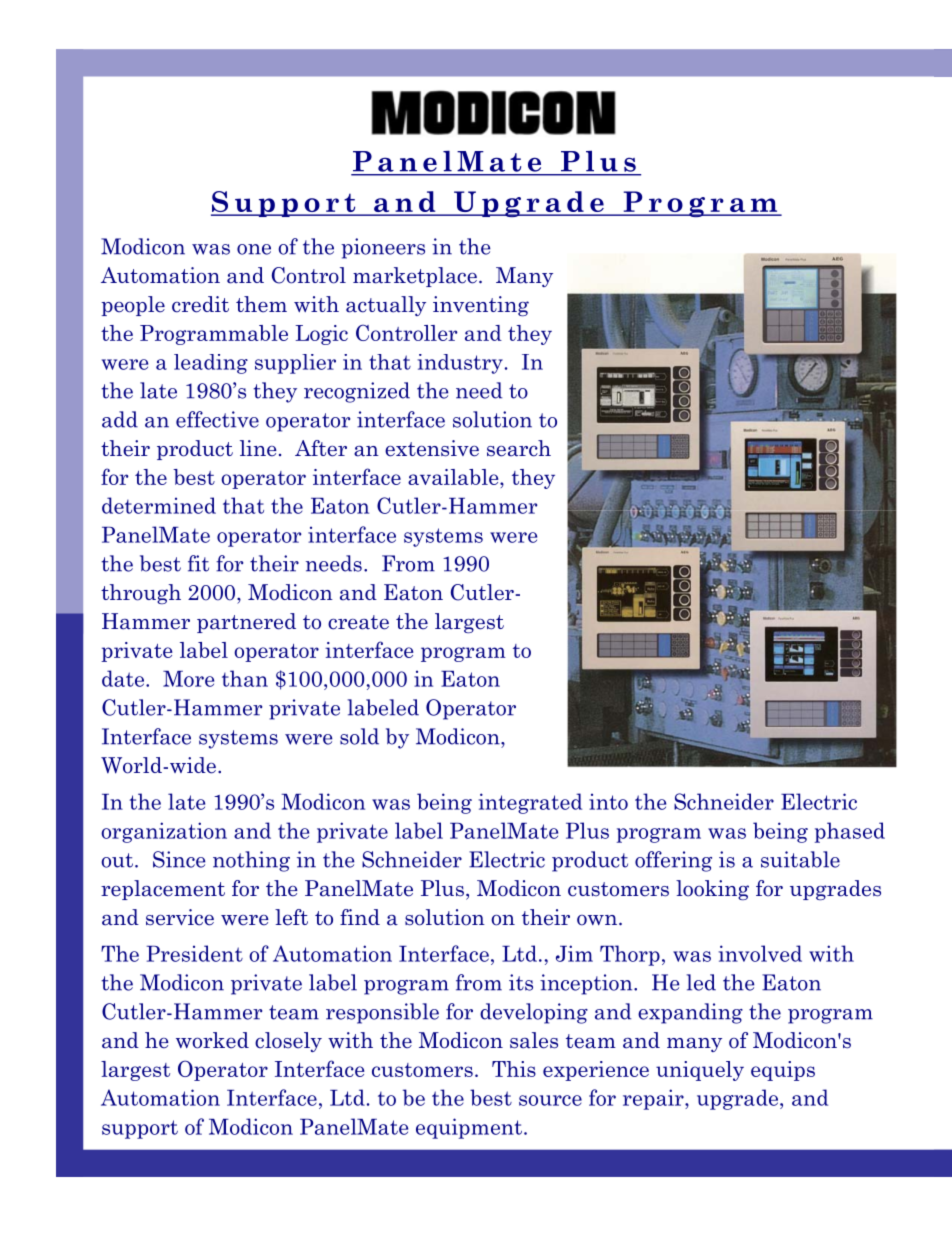 The width and height of the page is (952, 1233). Describe the element at coordinates (200, 304) in the page. I see `credit` at that location.
